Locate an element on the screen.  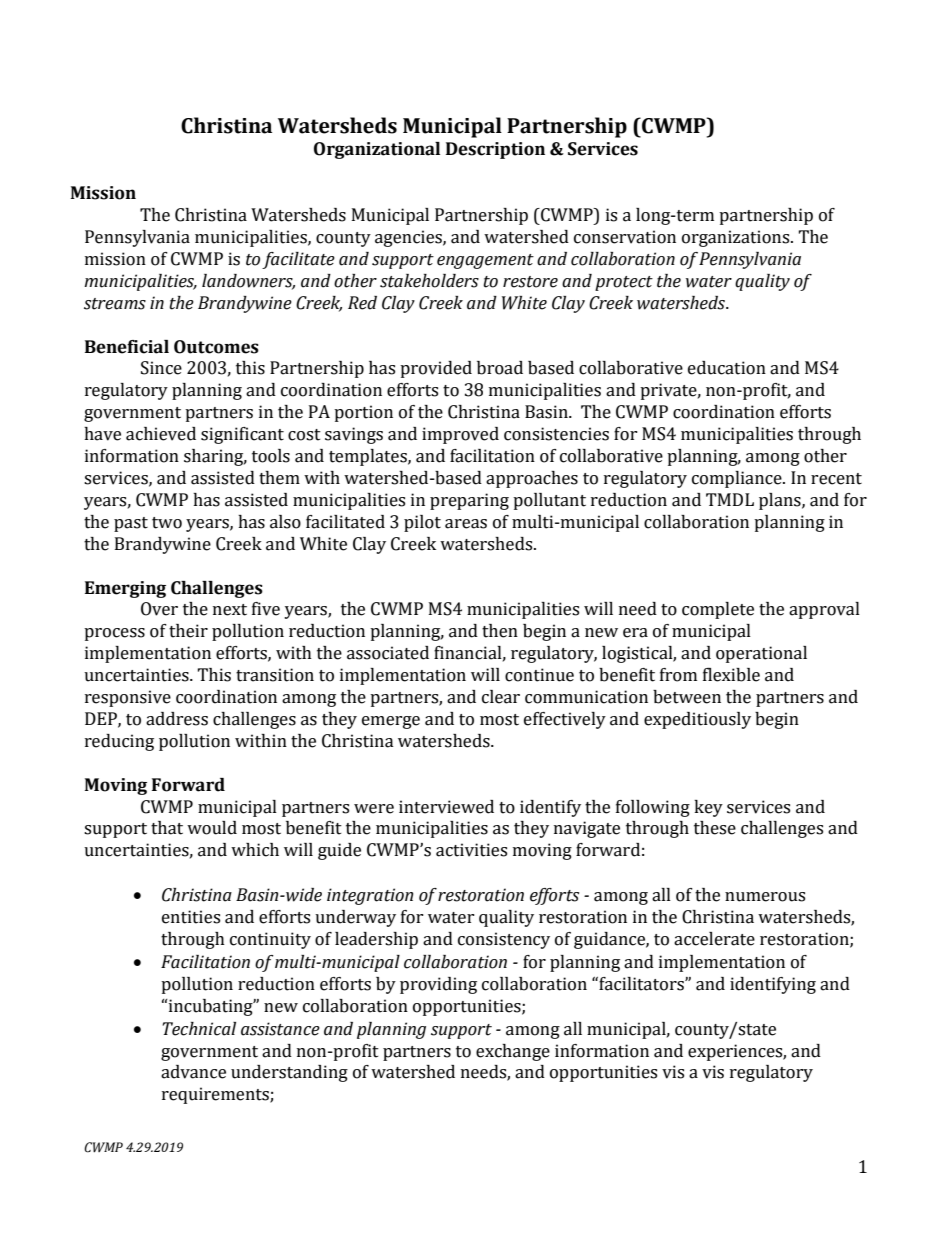
Organizational is located at coordinates (377, 150).
